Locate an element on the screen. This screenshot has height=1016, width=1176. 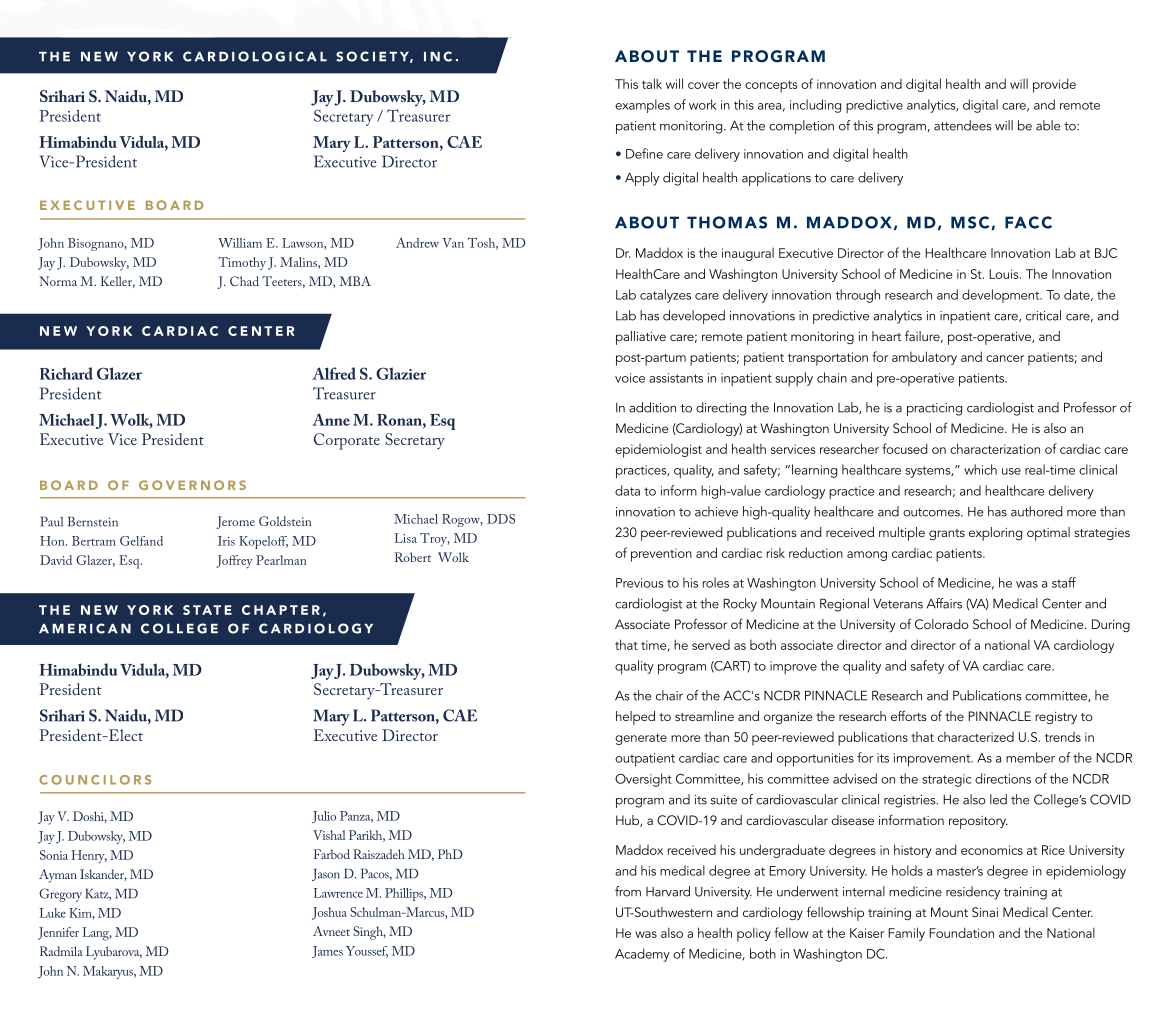
DDS is located at coordinates (501, 519).
